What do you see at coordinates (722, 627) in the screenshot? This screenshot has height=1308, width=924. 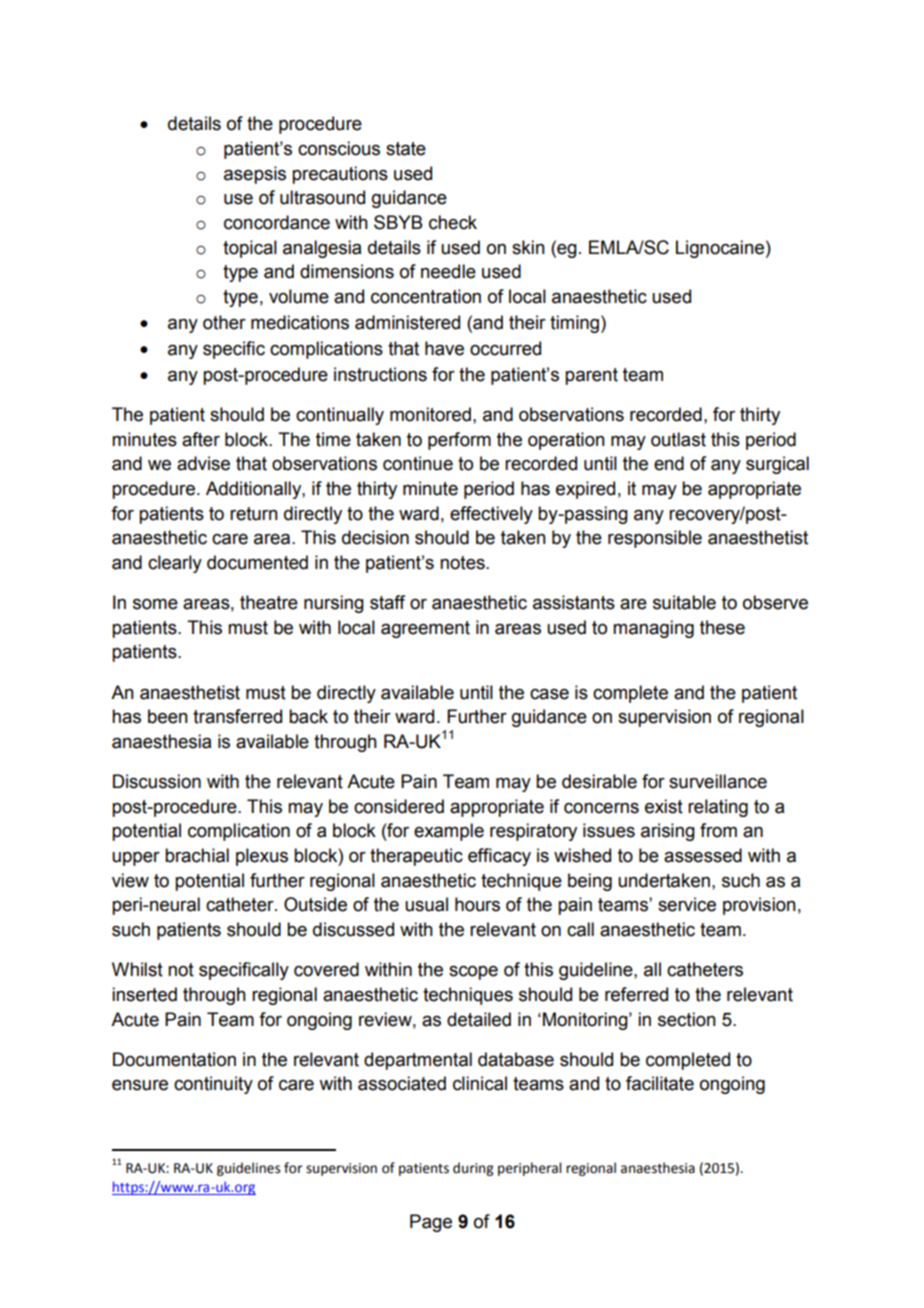 I see `these` at bounding box center [722, 627].
